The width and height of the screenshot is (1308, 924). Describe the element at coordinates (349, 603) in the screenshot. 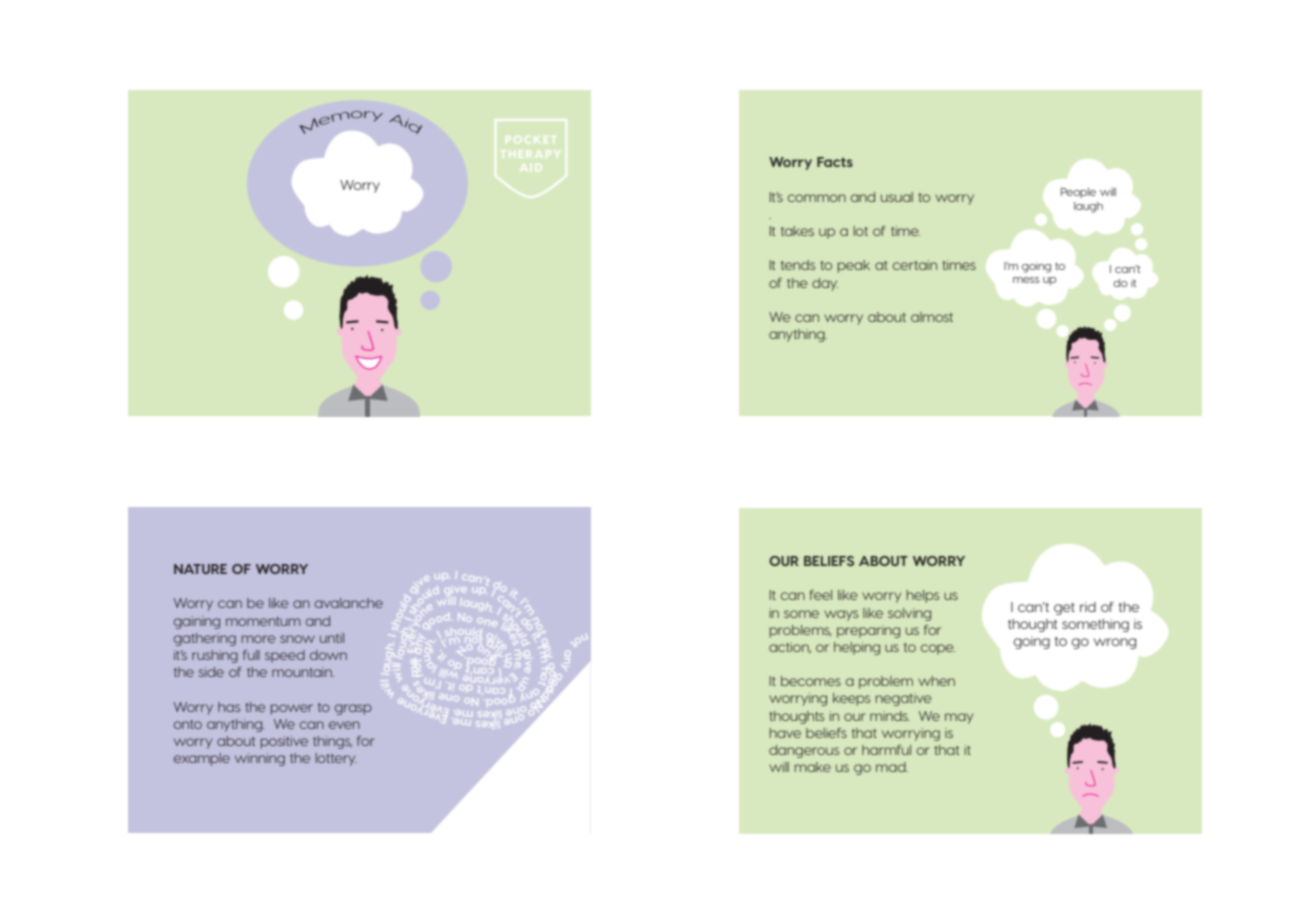

I see `avalanche` at that location.
